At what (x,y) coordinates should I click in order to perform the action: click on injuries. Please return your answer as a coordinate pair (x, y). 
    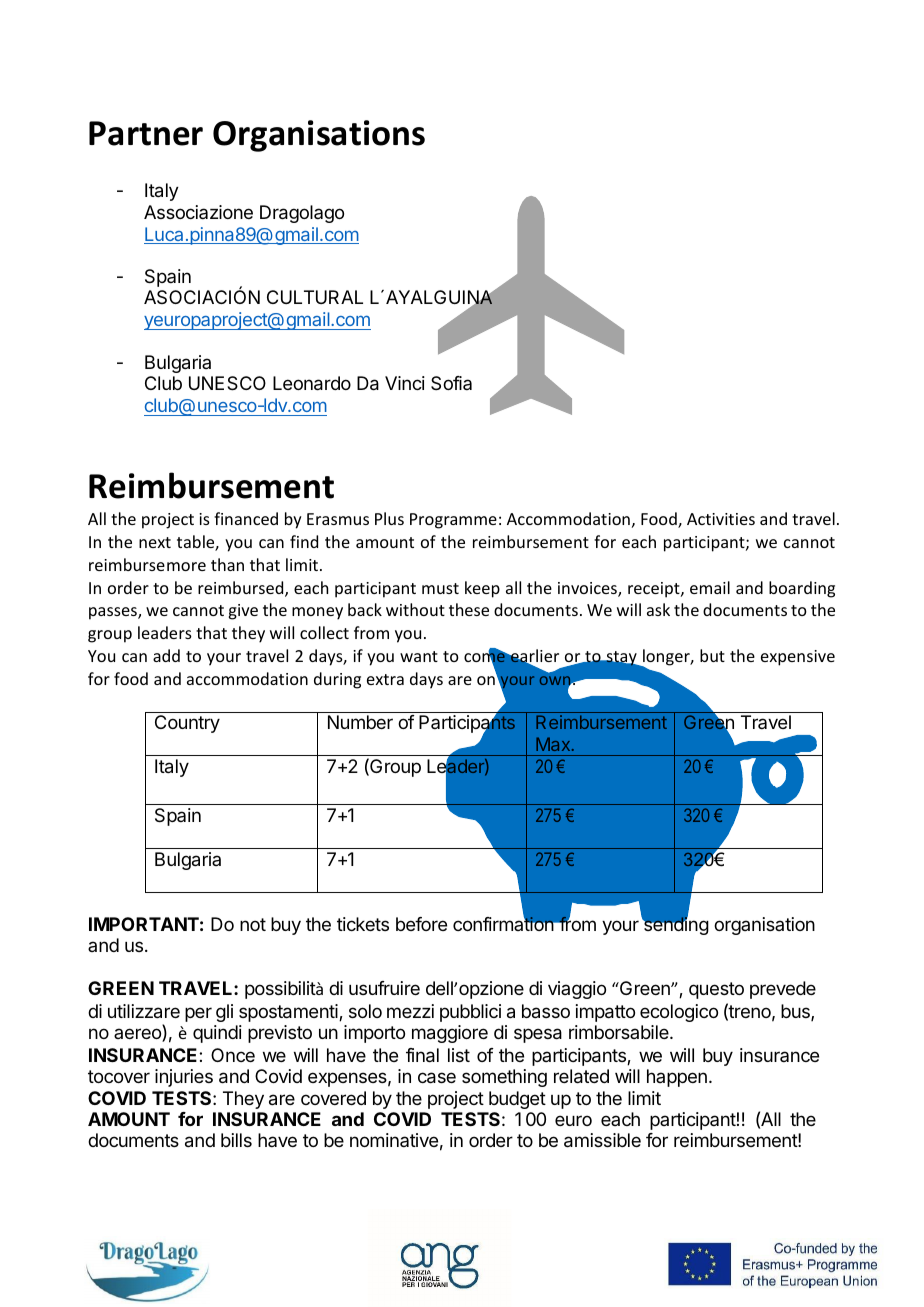
    Looking at the image, I should click on (184, 1078).
